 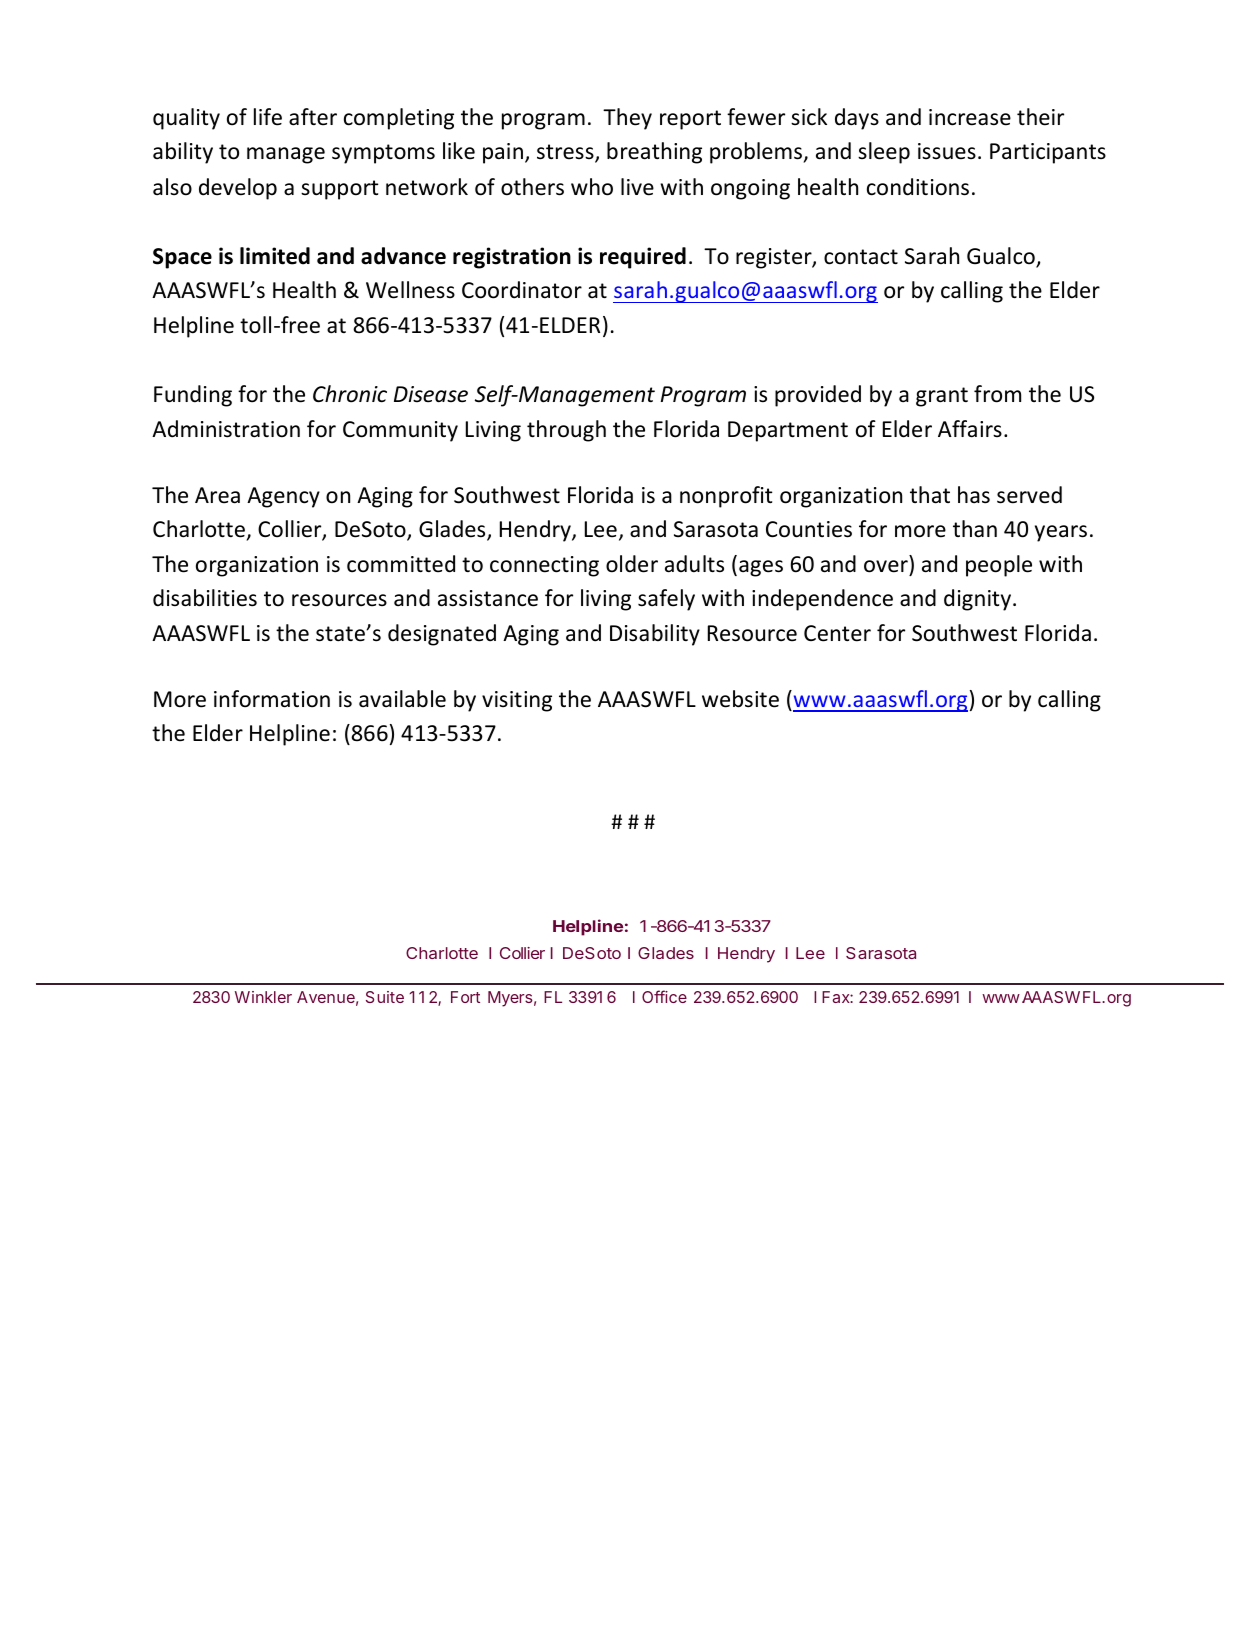 I want to click on information, so click(x=272, y=699).
